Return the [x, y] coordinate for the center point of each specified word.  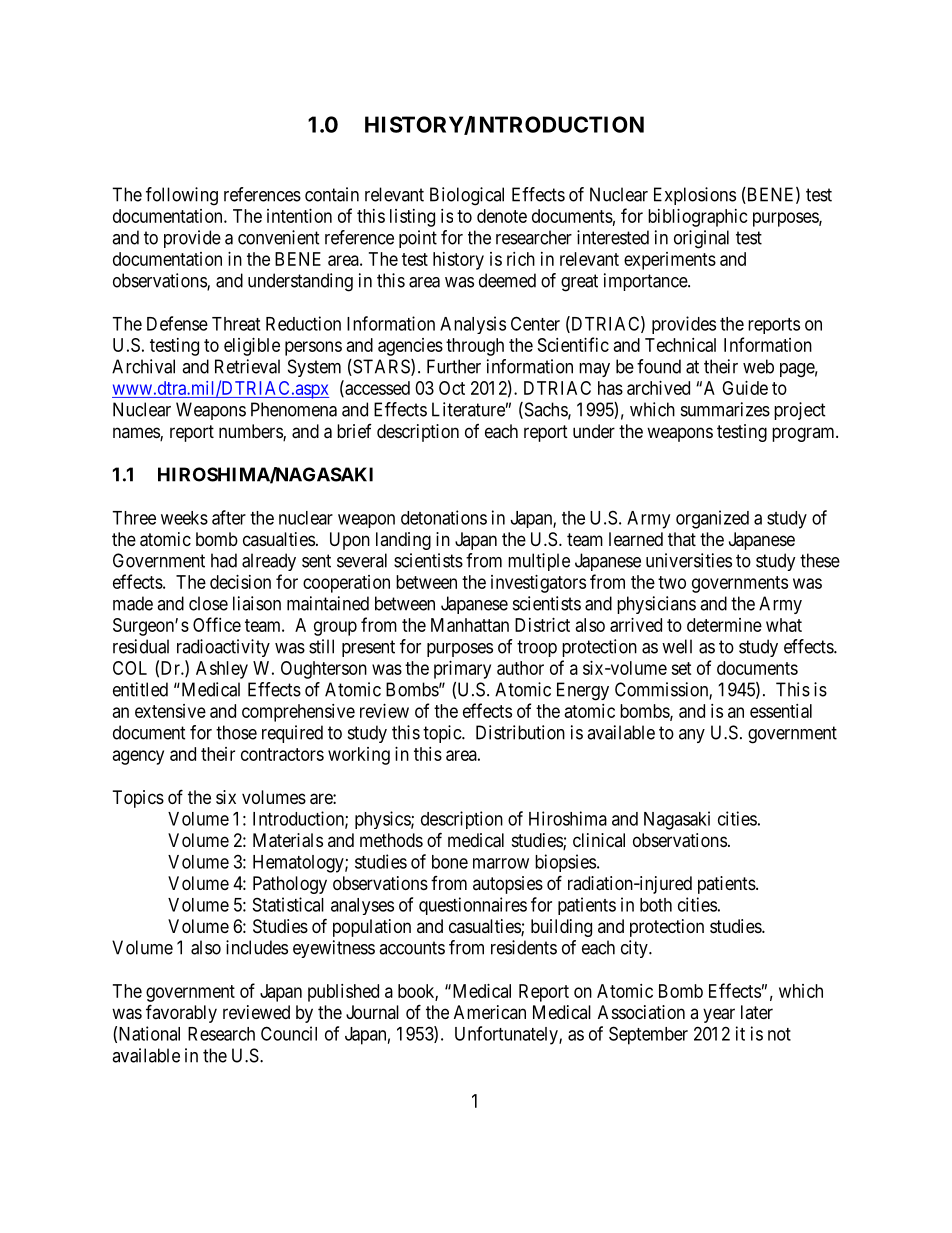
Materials [288, 840]
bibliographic [698, 218]
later [757, 1012]
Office [217, 624]
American [490, 1012]
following [182, 196]
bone [450, 862]
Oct [452, 388]
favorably [181, 1013]
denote [502, 216]
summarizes [725, 409]
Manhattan [470, 625]
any [692, 736]
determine [724, 625]
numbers [251, 432]
